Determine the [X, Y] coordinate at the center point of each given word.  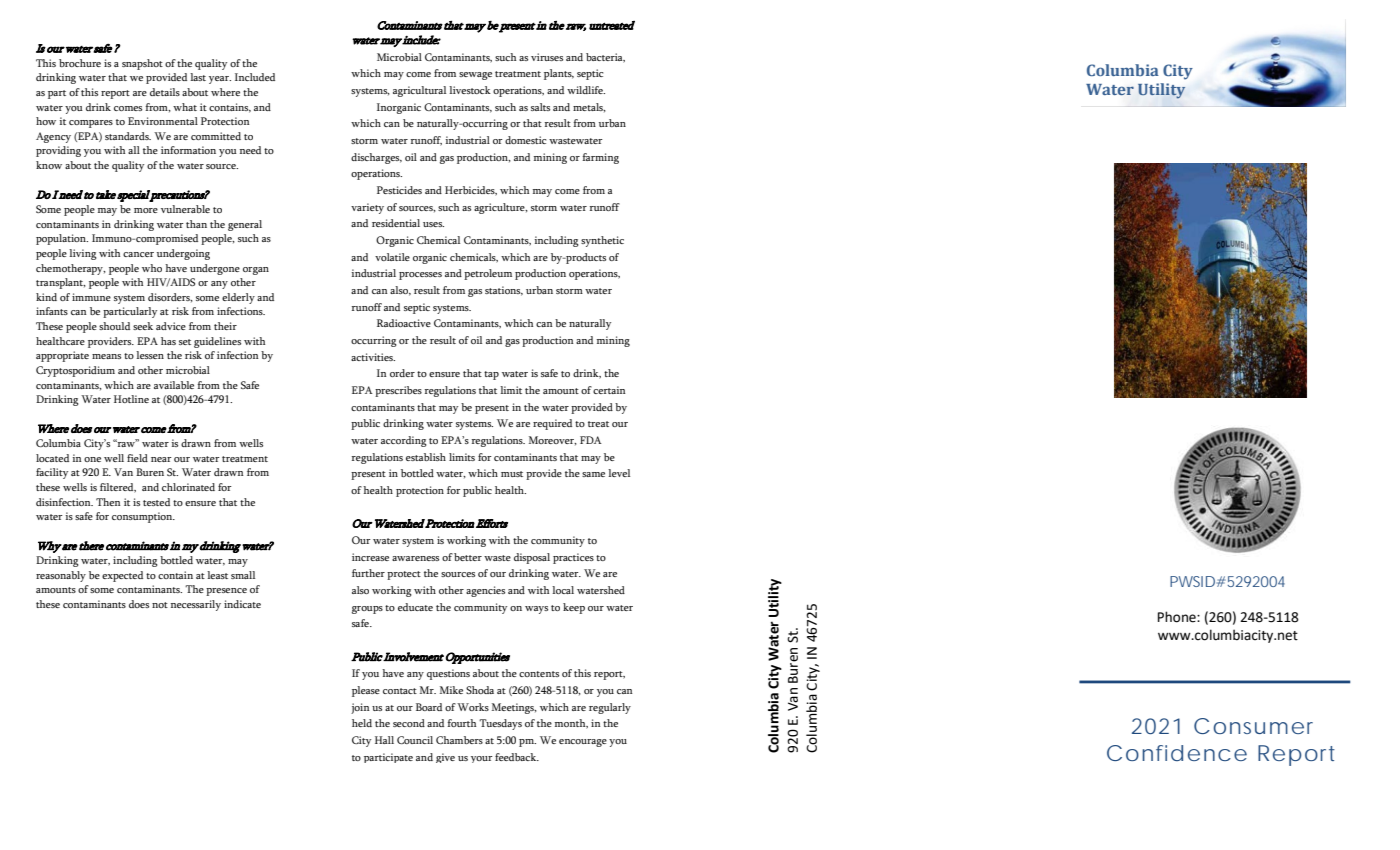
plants [559, 74]
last [198, 77]
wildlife [586, 90]
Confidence [1177, 753]
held [362, 723]
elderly [238, 298]
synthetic [602, 241]
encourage [583, 743]
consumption [143, 517]
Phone [1178, 617]
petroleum [488, 274]
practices [573, 558]
